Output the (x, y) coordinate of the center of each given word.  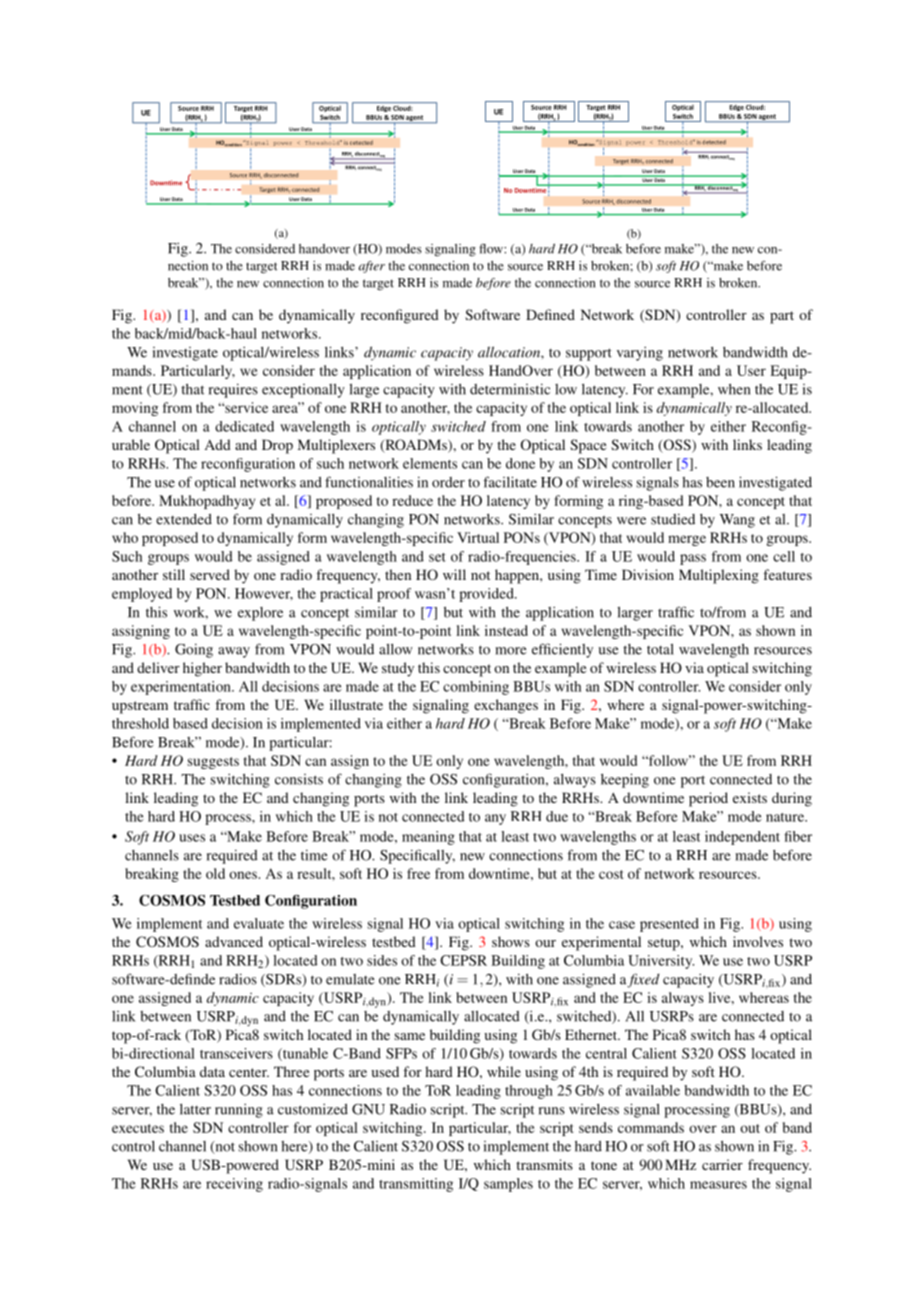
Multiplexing (719, 576)
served (210, 574)
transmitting (416, 1185)
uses (192, 838)
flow (492, 249)
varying (640, 354)
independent (742, 838)
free (418, 873)
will (454, 574)
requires (233, 391)
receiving (234, 1185)
